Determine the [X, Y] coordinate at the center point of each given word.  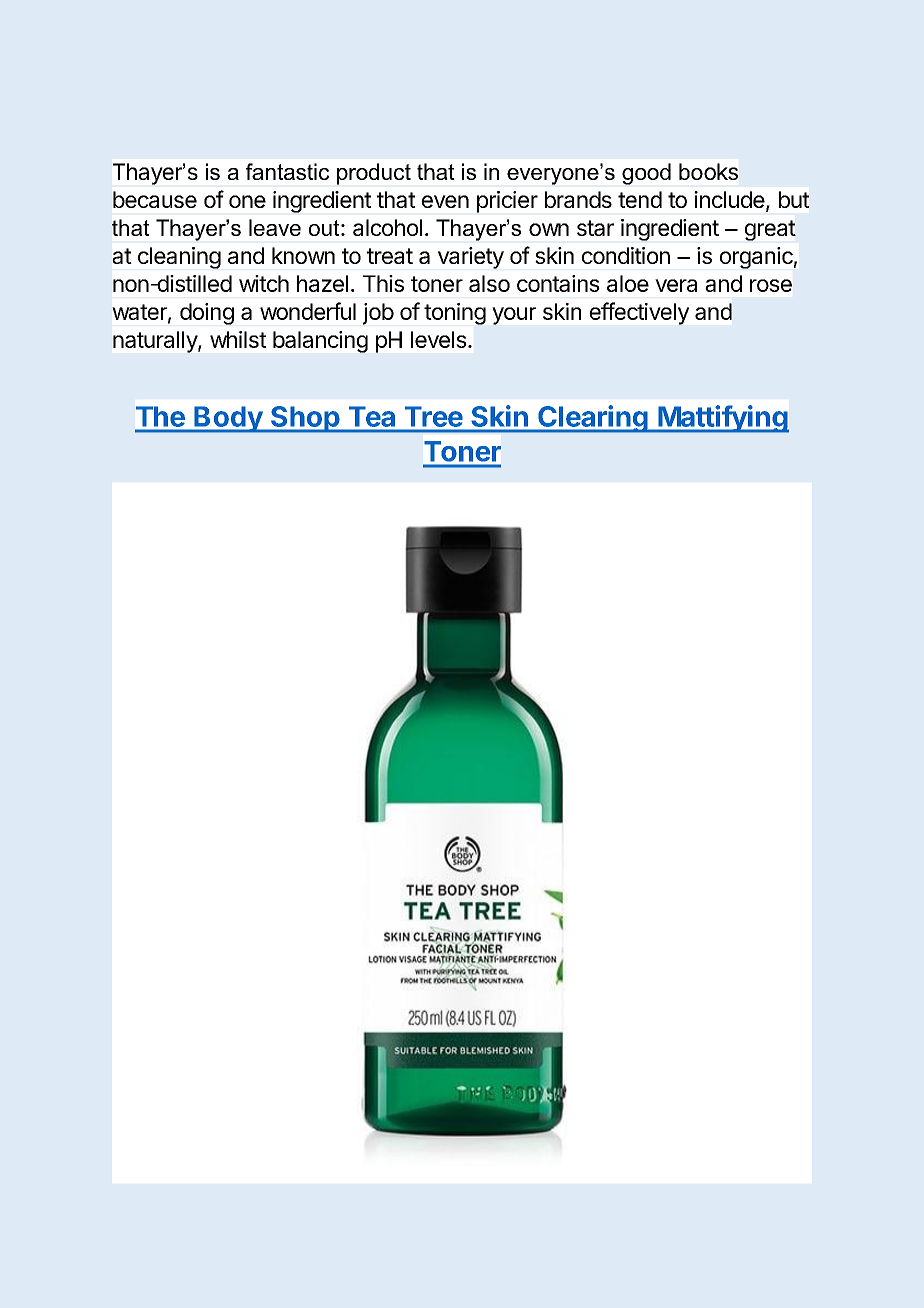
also [489, 283]
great [770, 230]
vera [676, 285]
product [374, 174]
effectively [639, 313]
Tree [433, 417]
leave [275, 227]
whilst [238, 339]
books [708, 171]
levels [439, 339]
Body [228, 419]
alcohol [387, 227]
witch [264, 283]
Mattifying [722, 419]
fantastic [287, 171]
